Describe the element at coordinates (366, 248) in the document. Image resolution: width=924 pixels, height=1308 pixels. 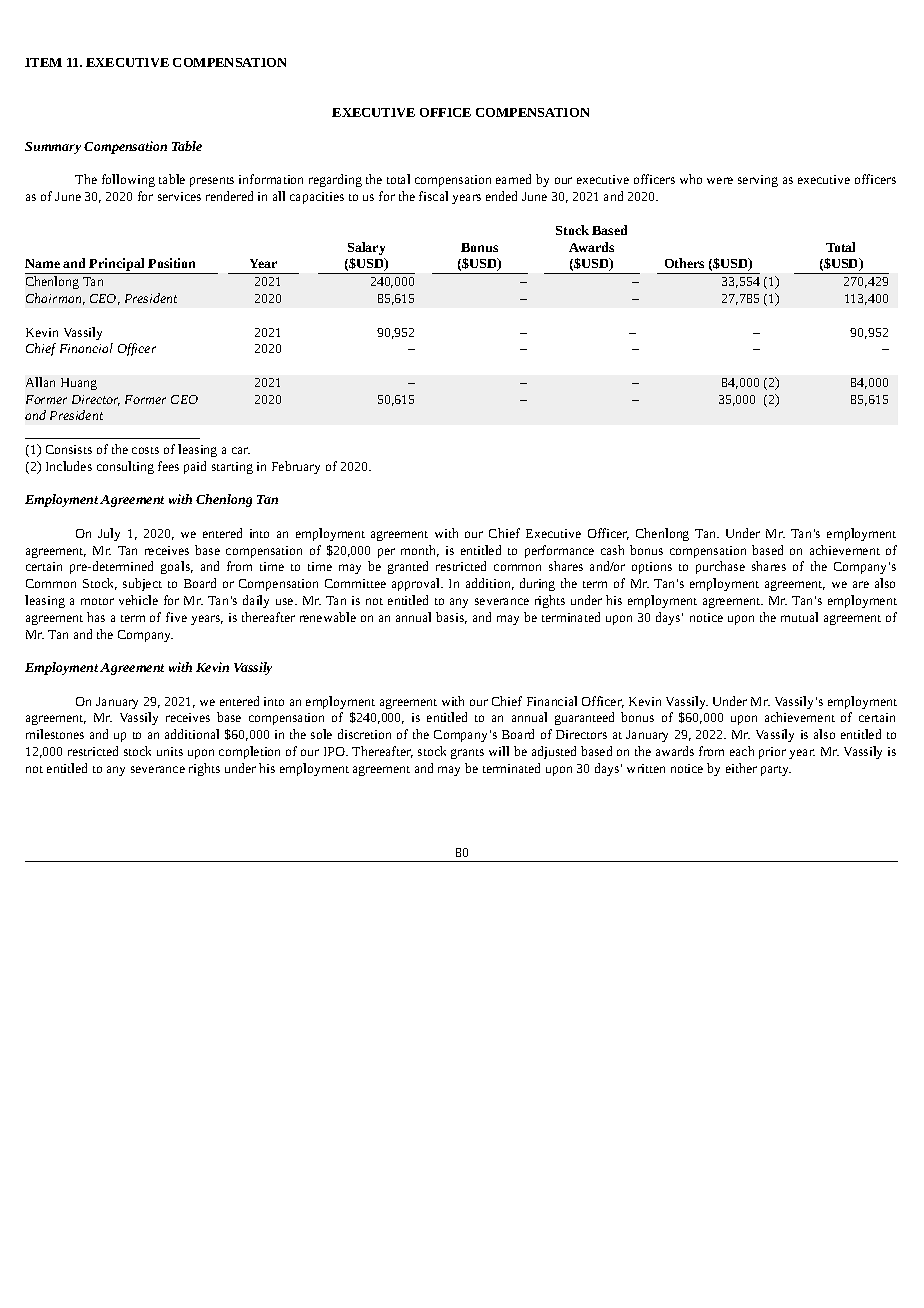
I see `Salary` at that location.
